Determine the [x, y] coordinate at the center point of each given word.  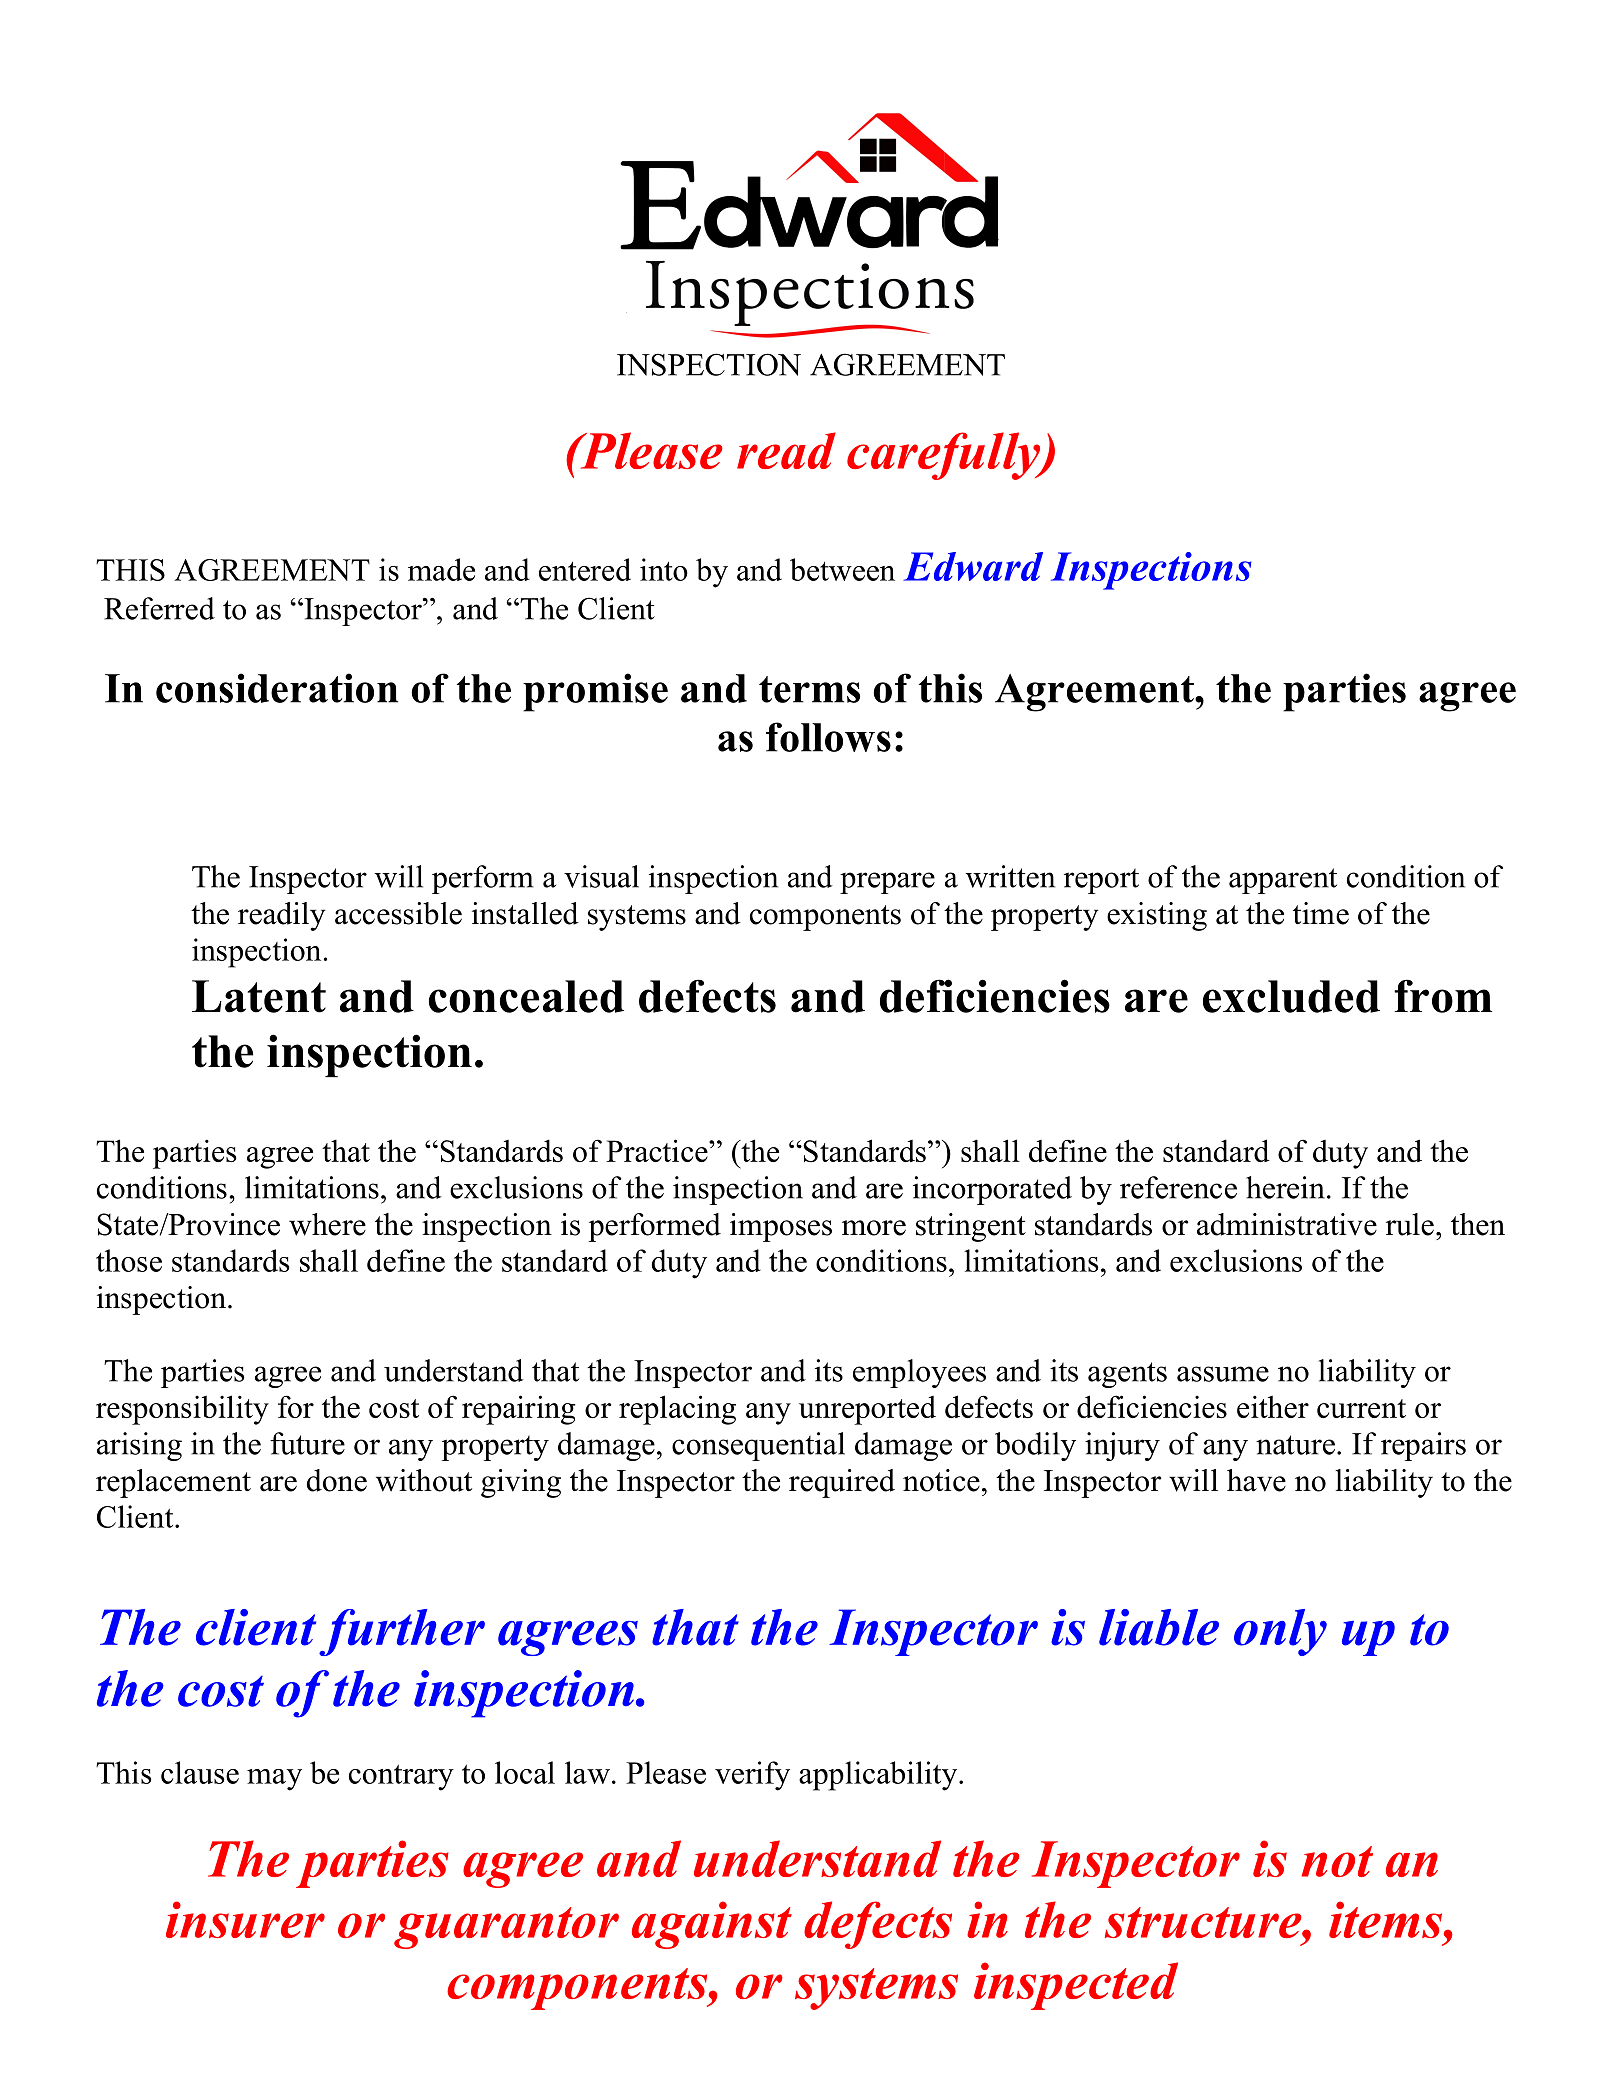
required [842, 1483]
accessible [398, 913]
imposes [781, 1227]
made [441, 569]
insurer [245, 1919]
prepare [887, 883]
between [842, 569]
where [327, 1224]
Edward [973, 566]
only [1280, 1632]
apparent [1283, 881]
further [402, 1632]
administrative [1287, 1224]
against [712, 1925]
